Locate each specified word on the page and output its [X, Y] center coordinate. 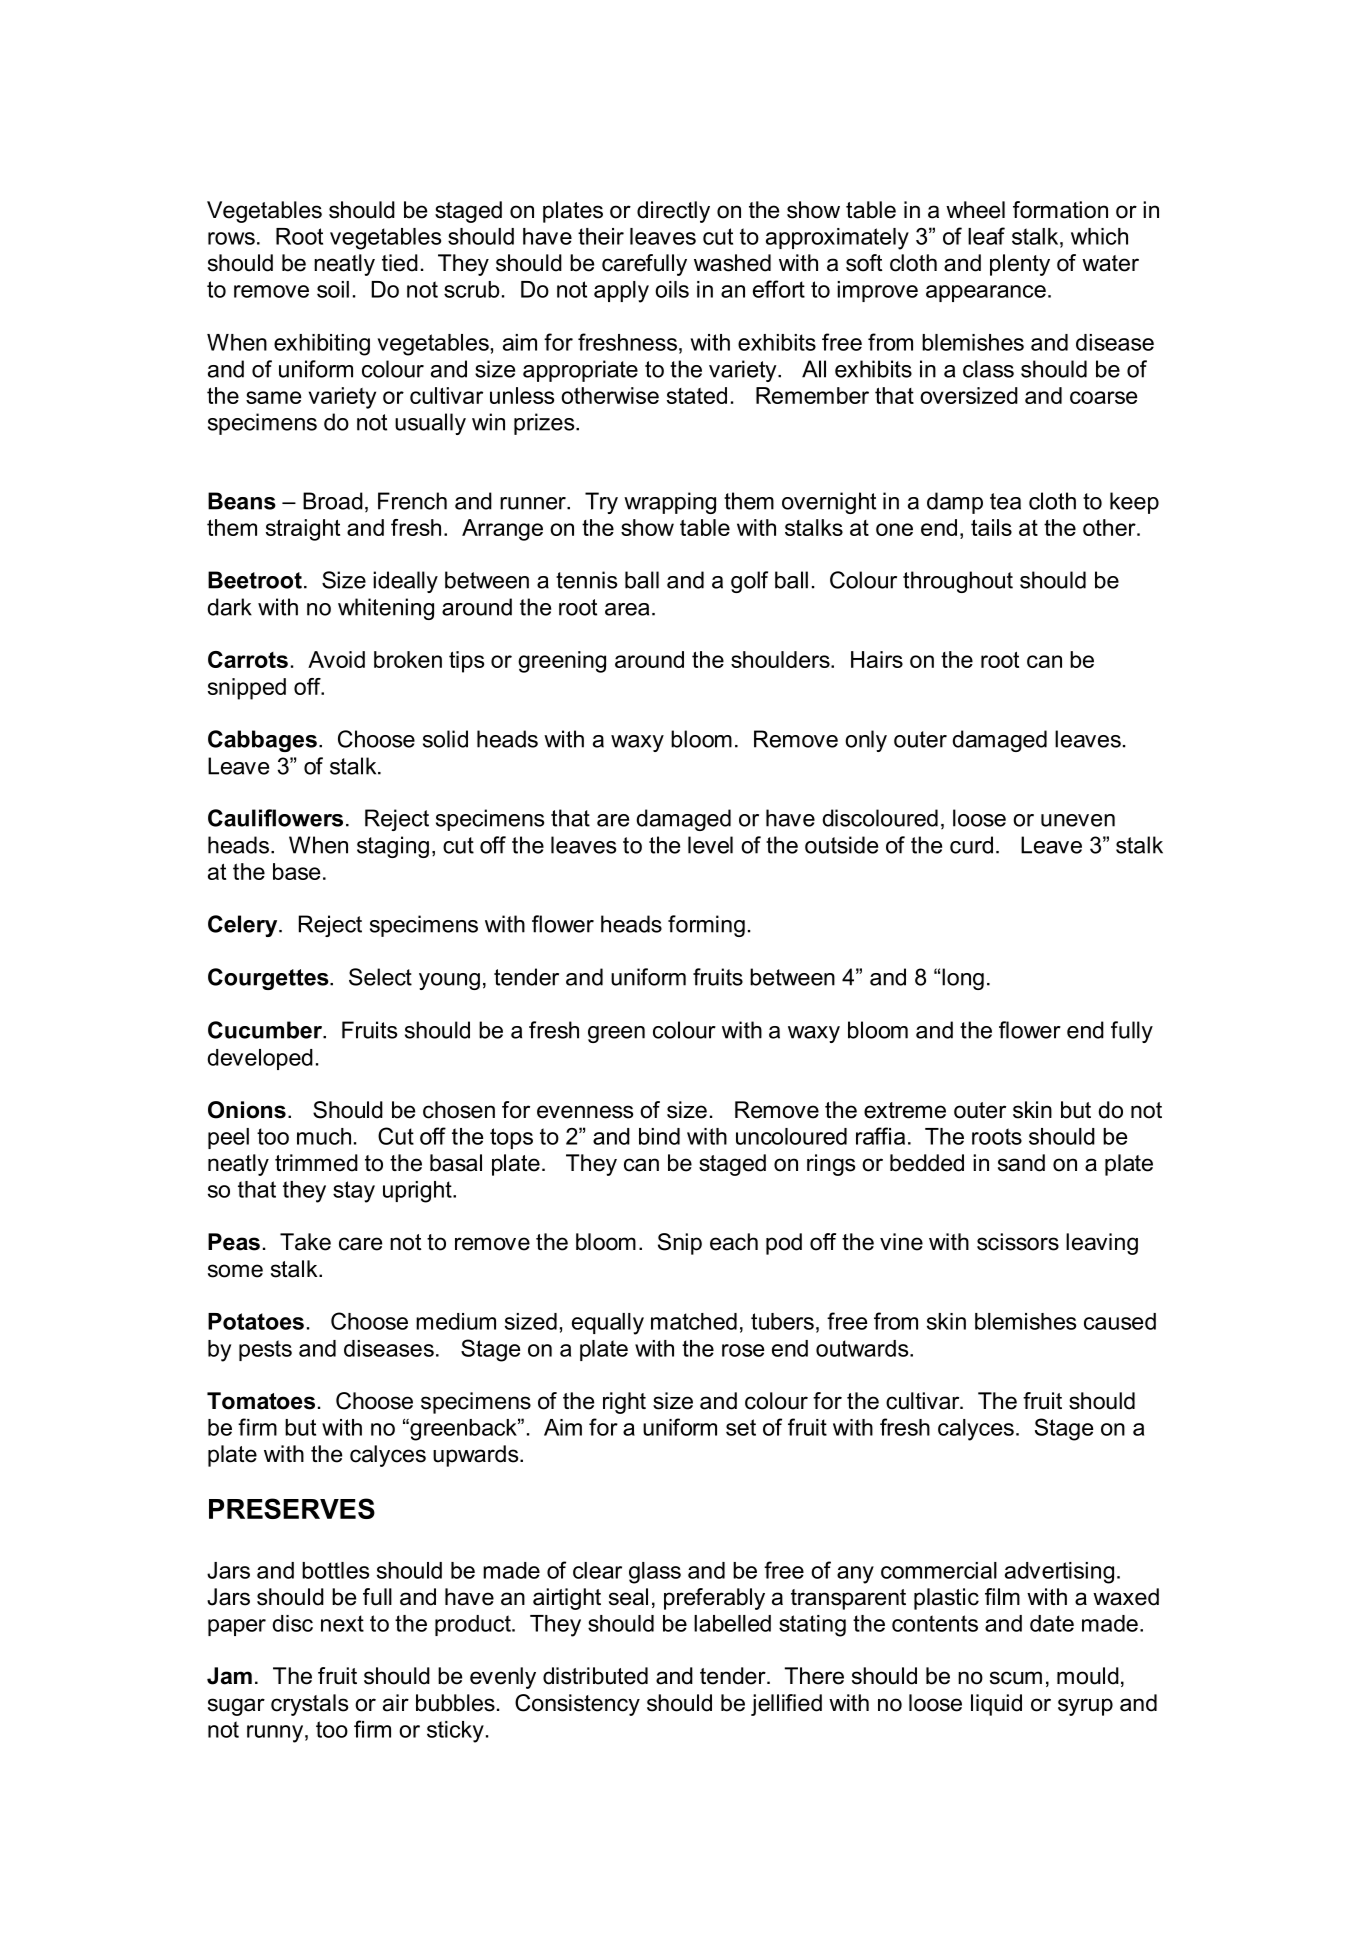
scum [1016, 1678]
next [342, 1623]
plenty [1020, 265]
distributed [595, 1676]
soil [333, 289]
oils [672, 289]
